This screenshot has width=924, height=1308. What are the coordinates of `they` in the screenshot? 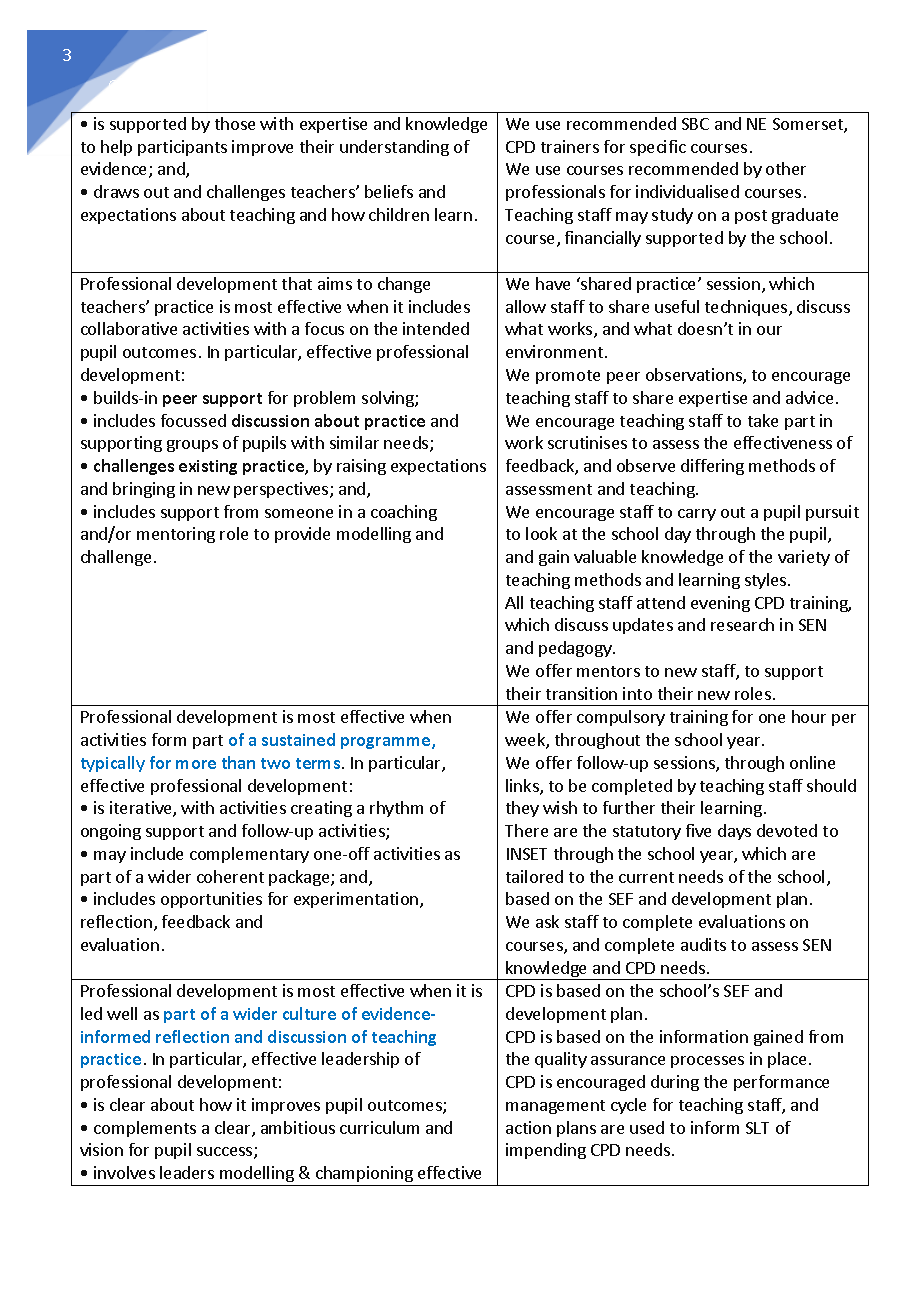 It's located at (522, 809).
